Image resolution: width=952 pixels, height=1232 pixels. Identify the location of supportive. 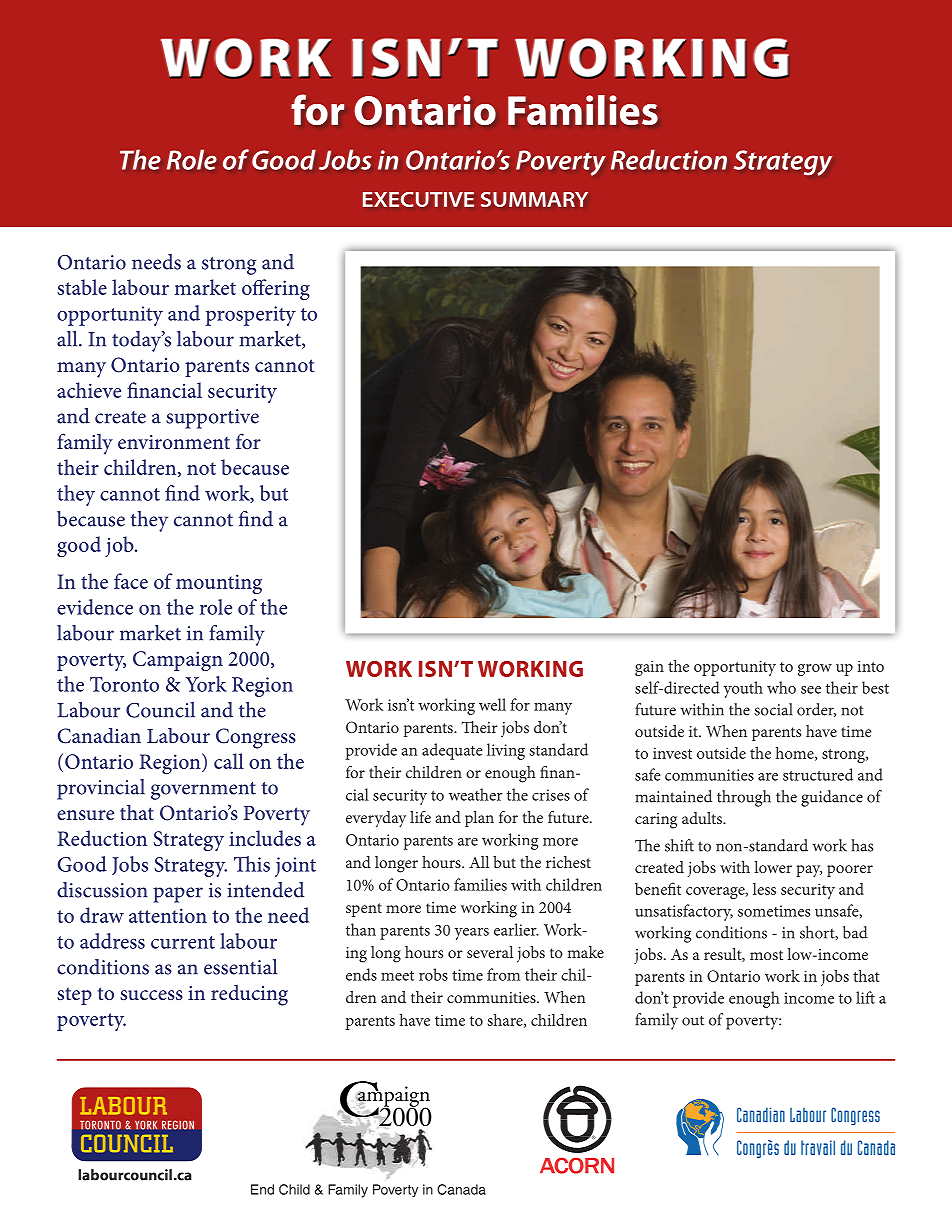
(212, 419).
